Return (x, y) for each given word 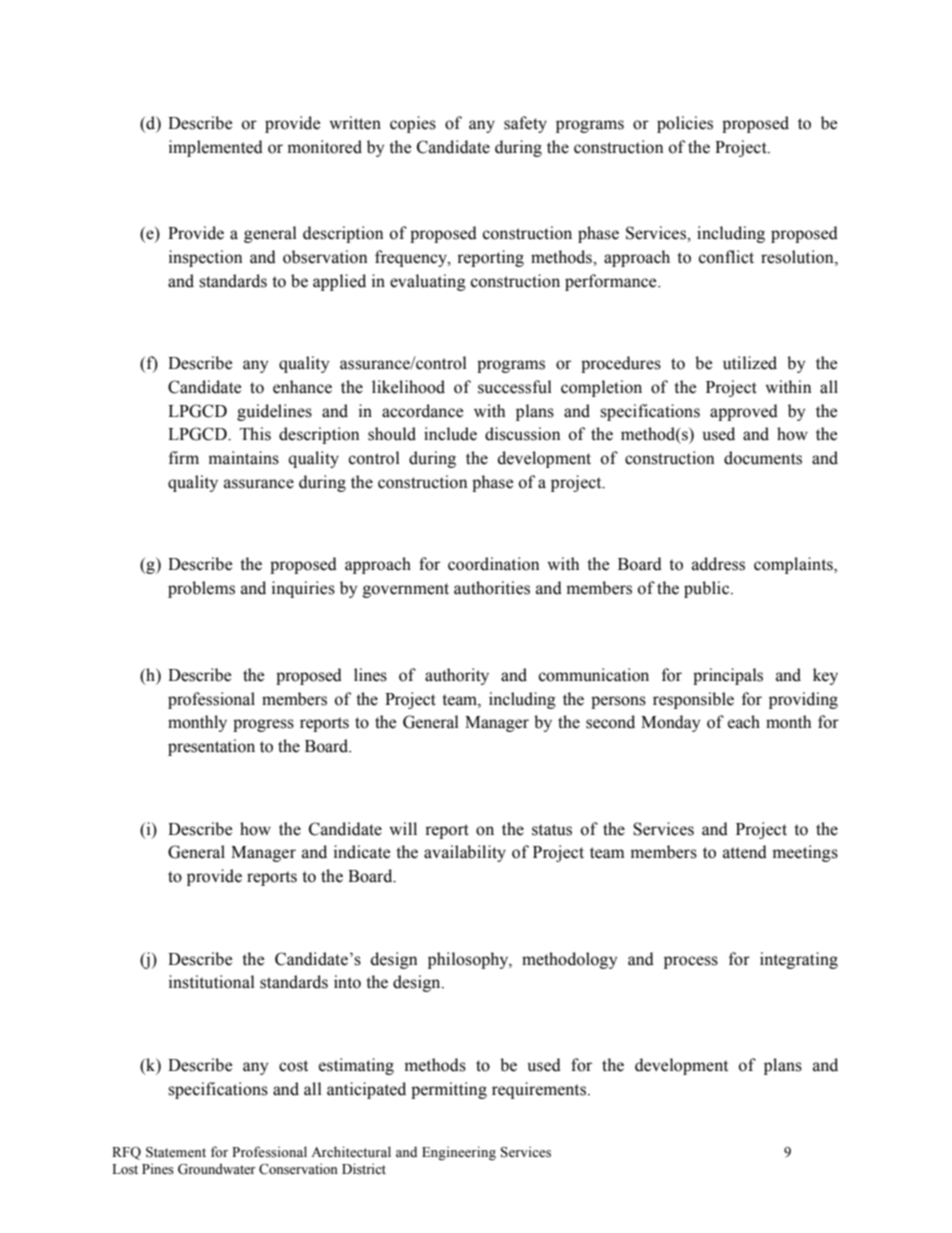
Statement (176, 1152)
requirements (540, 1090)
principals (728, 676)
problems (201, 589)
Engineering (459, 1153)
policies (685, 124)
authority (457, 676)
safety (525, 124)
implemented (216, 148)
